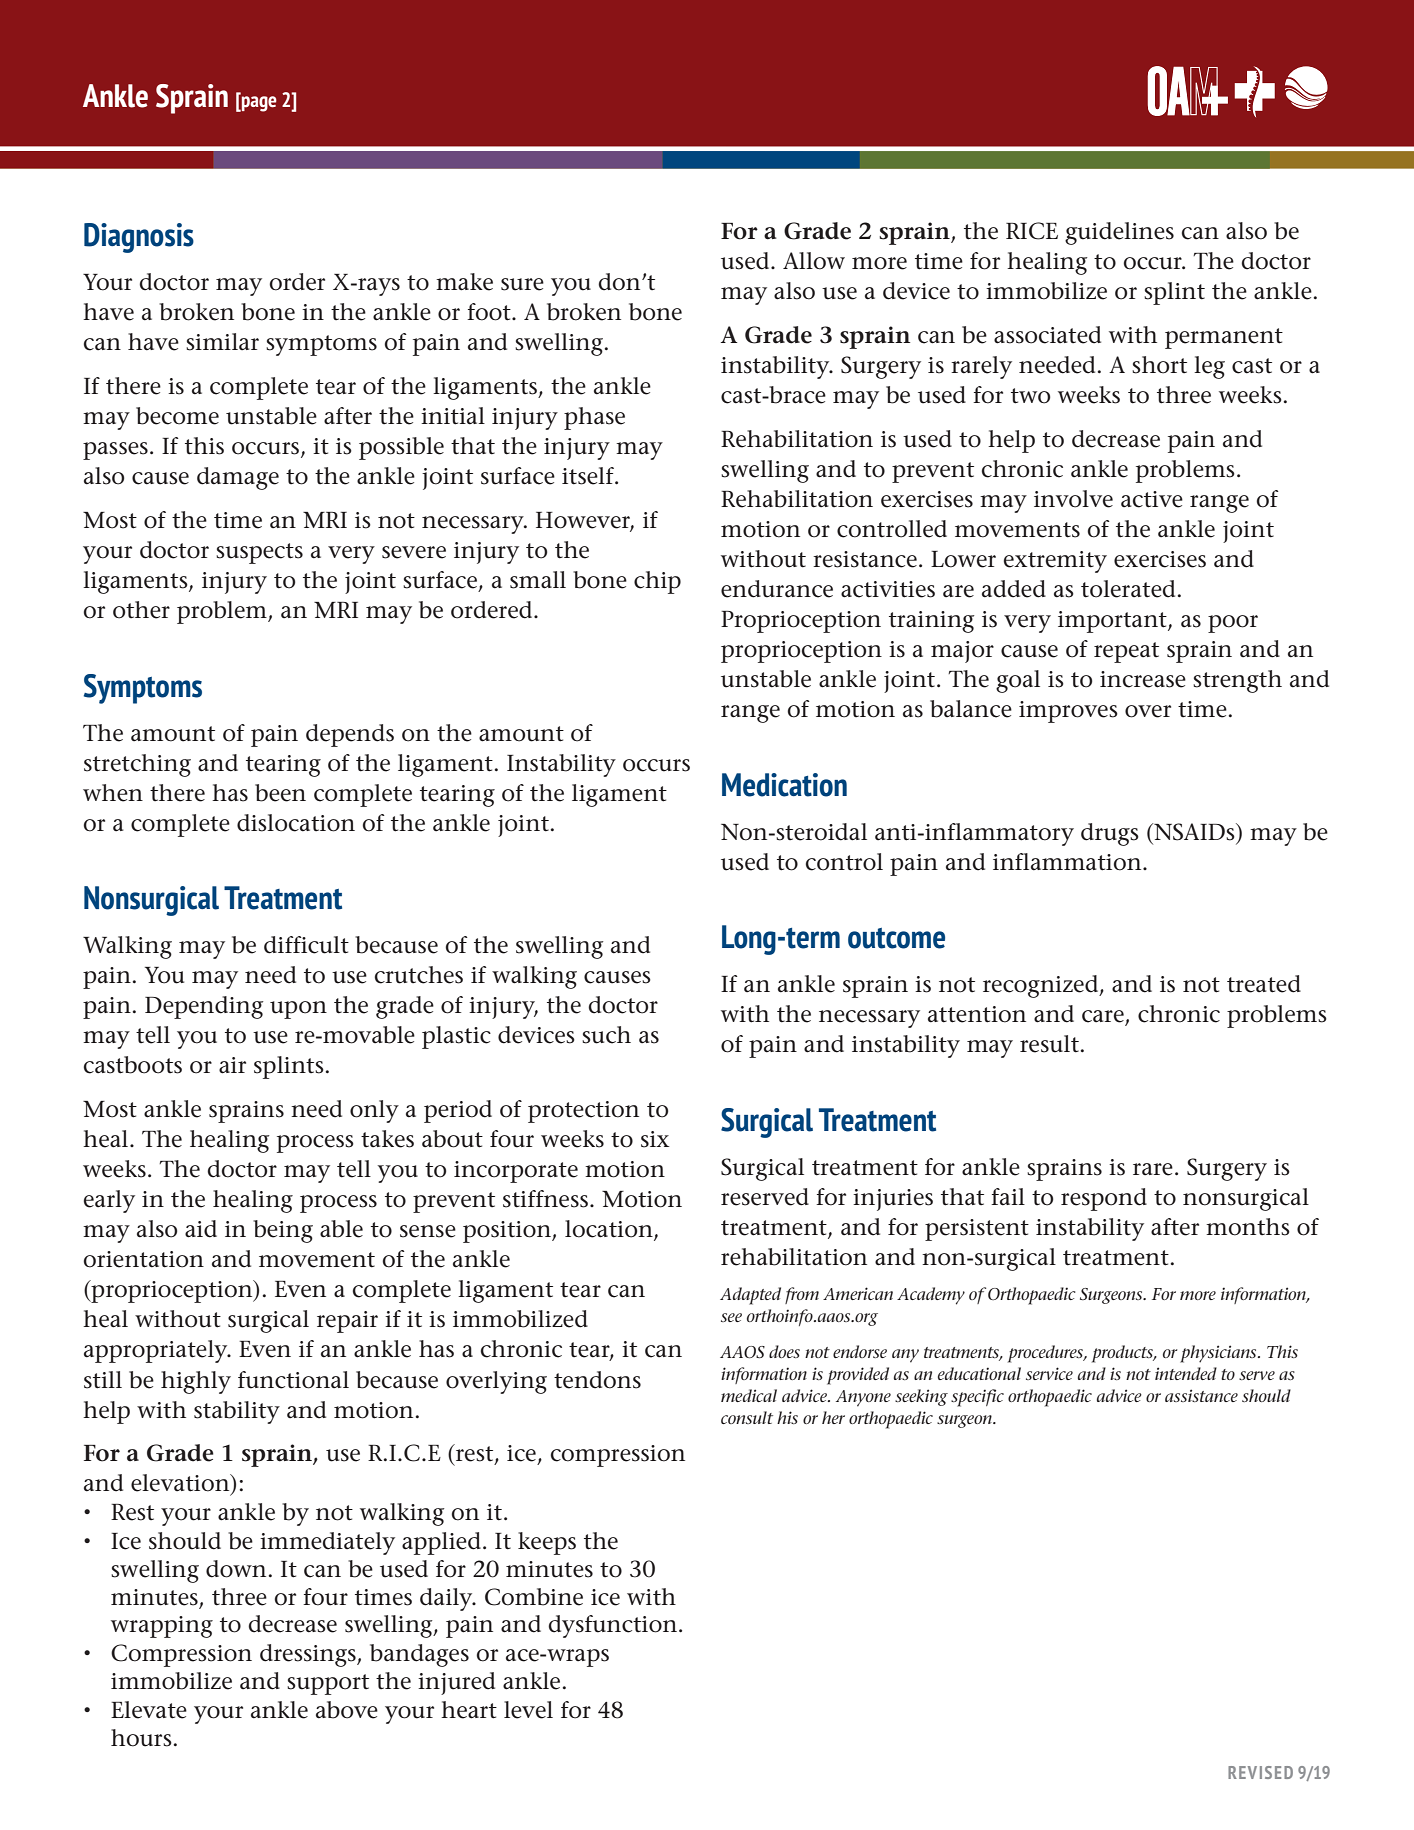 This screenshot has height=1830, width=1414. Describe the element at coordinates (606, 1035) in the screenshot. I see `such` at that location.
